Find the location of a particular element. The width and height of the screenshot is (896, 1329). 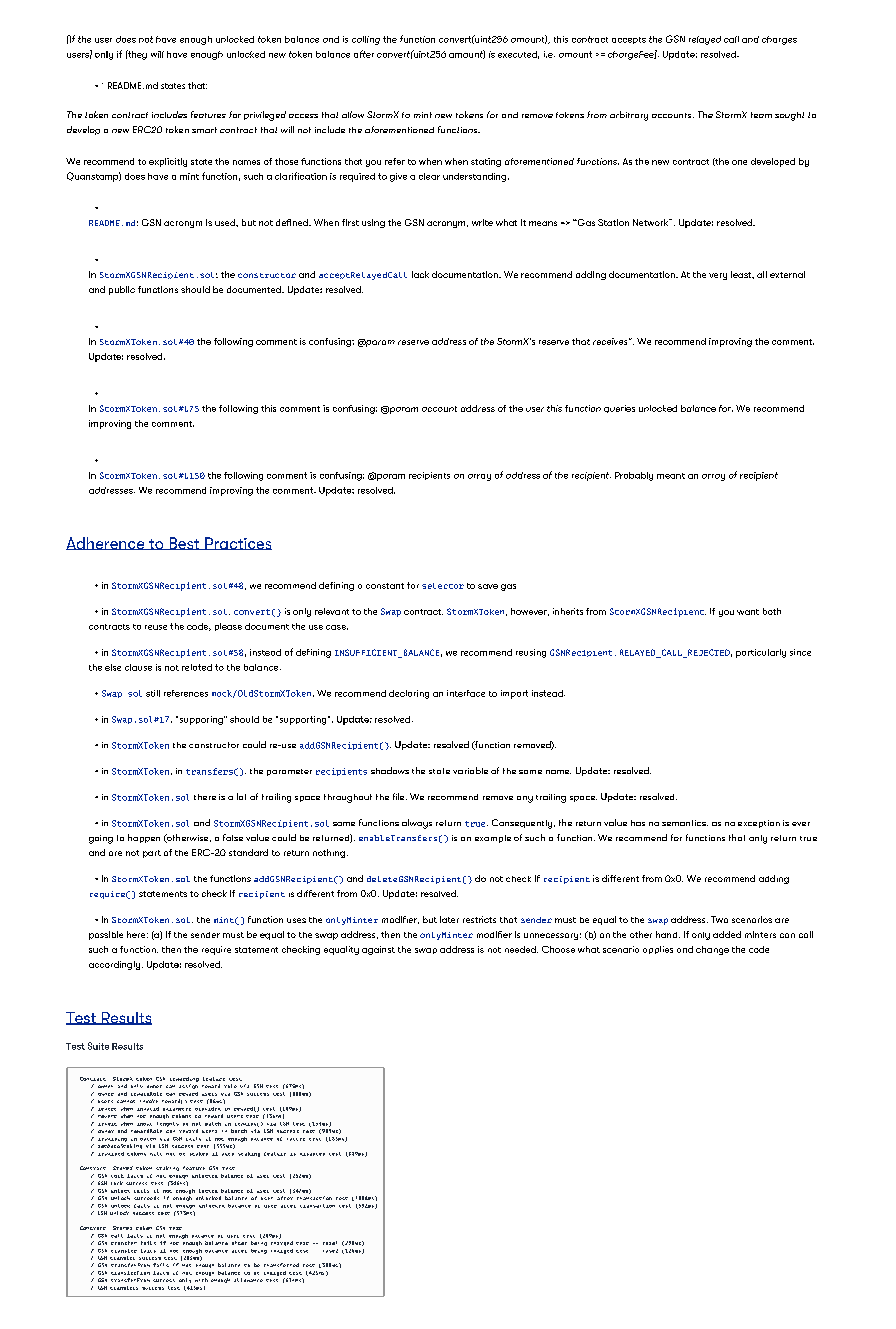

team is located at coordinates (761, 115).
